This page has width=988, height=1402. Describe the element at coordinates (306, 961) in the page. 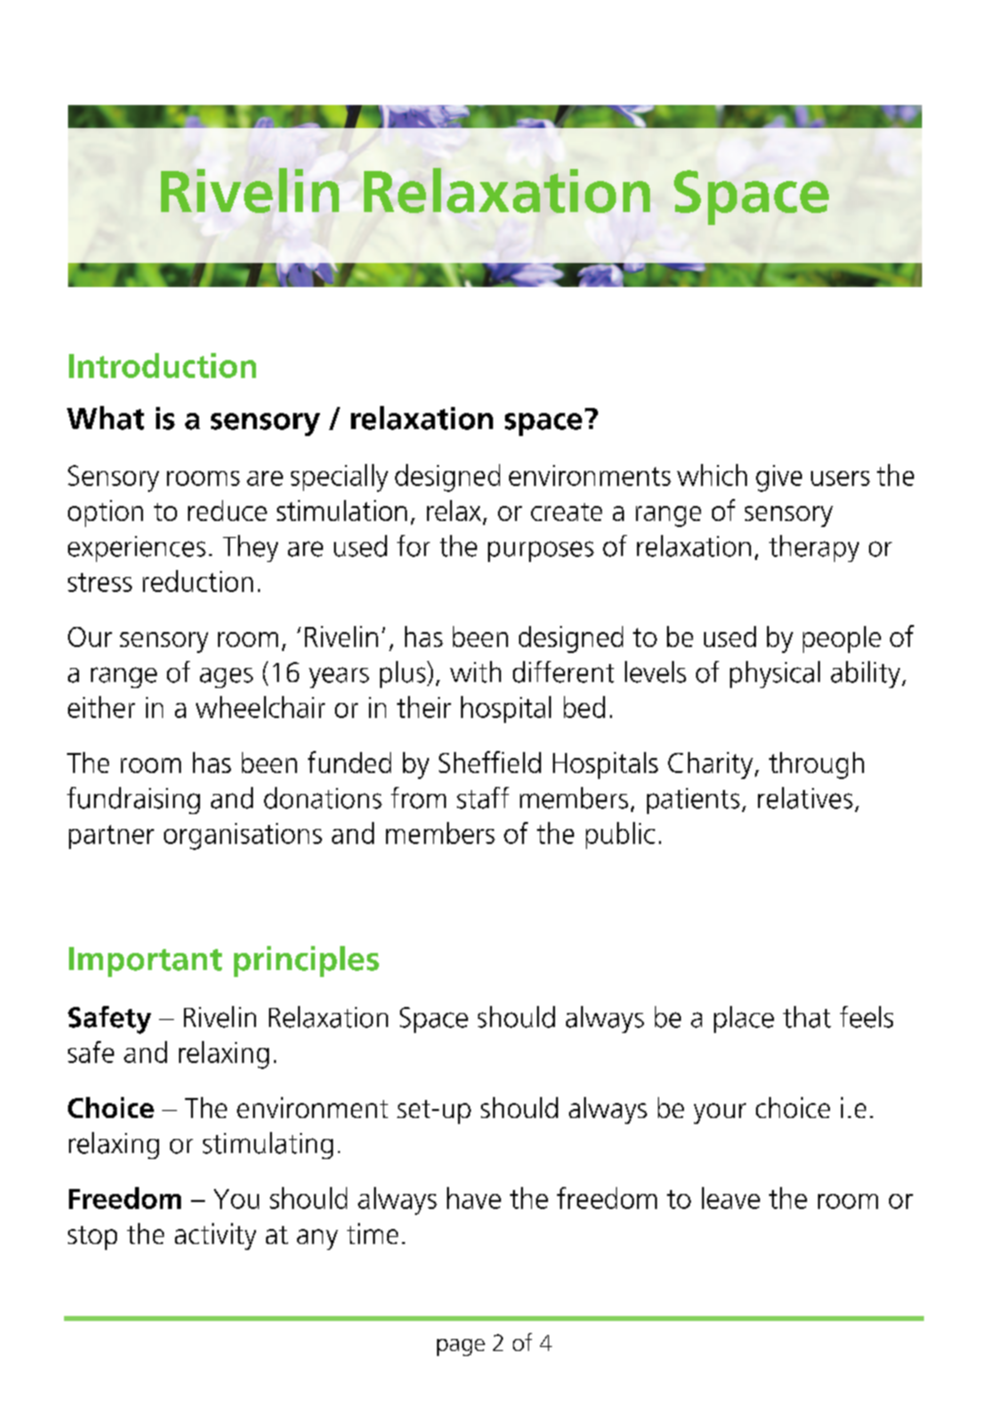

I see `principles` at that location.
